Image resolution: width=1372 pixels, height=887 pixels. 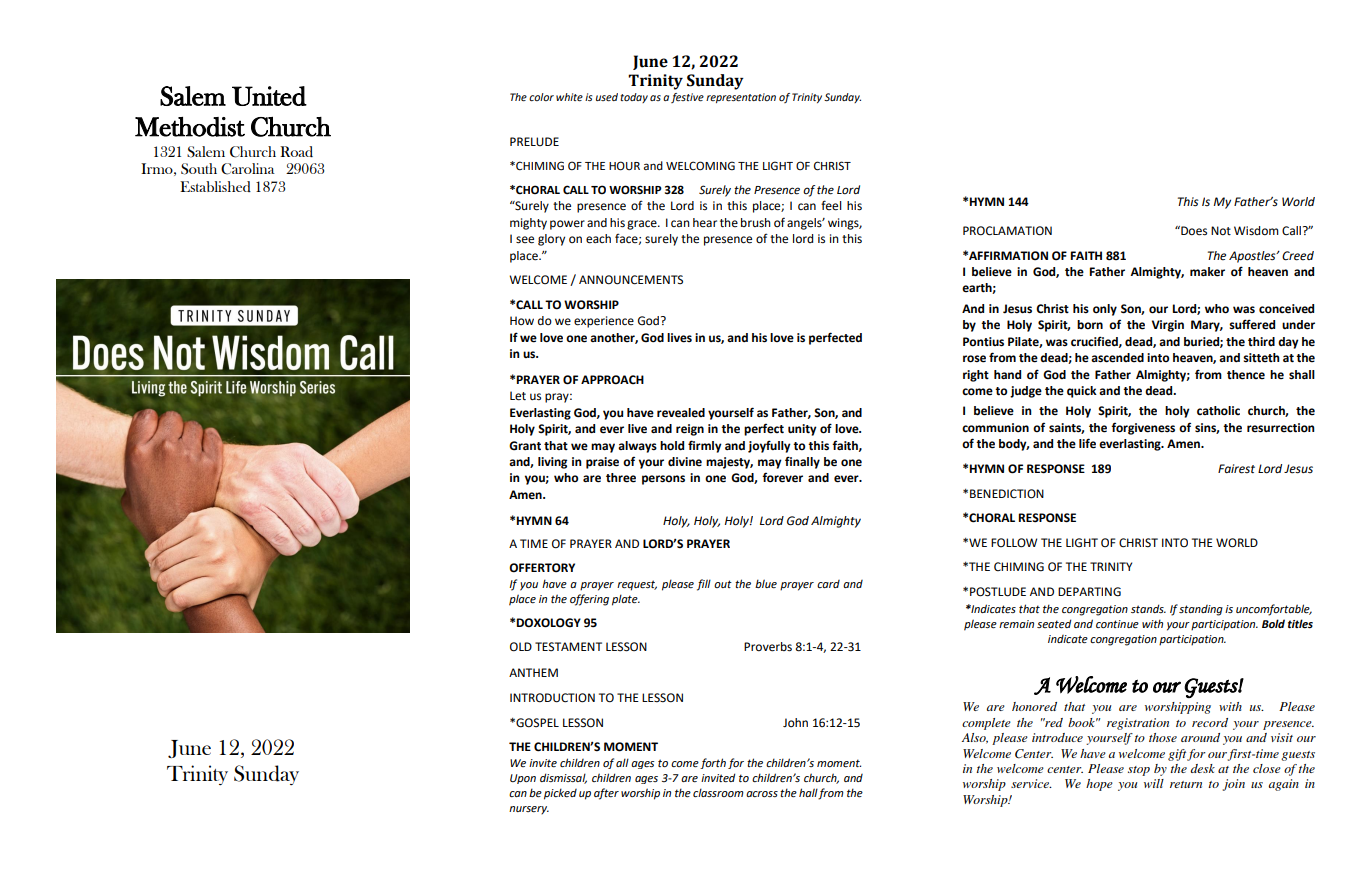 I want to click on across, so click(x=762, y=794).
